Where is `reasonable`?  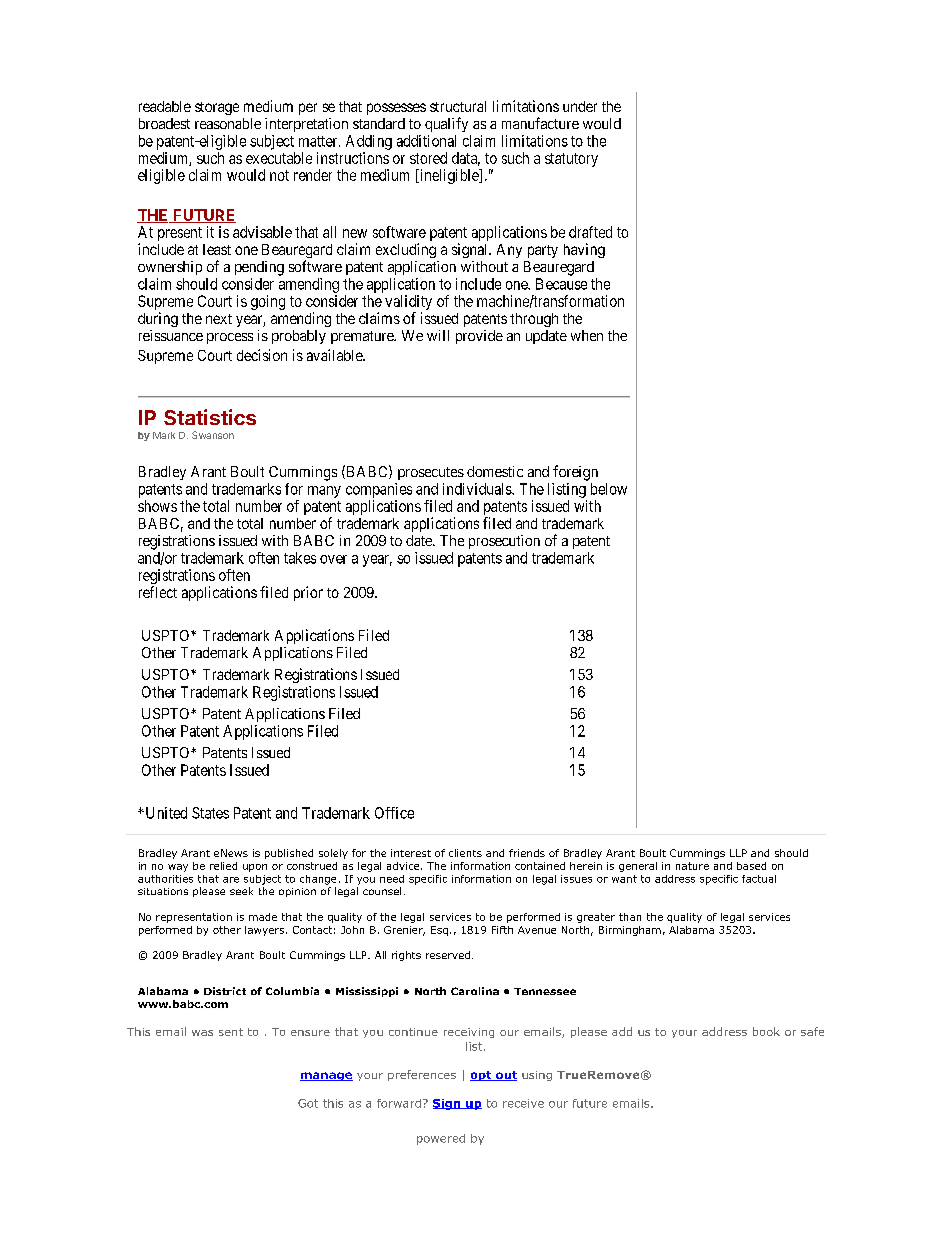
reasonable is located at coordinates (228, 123).
